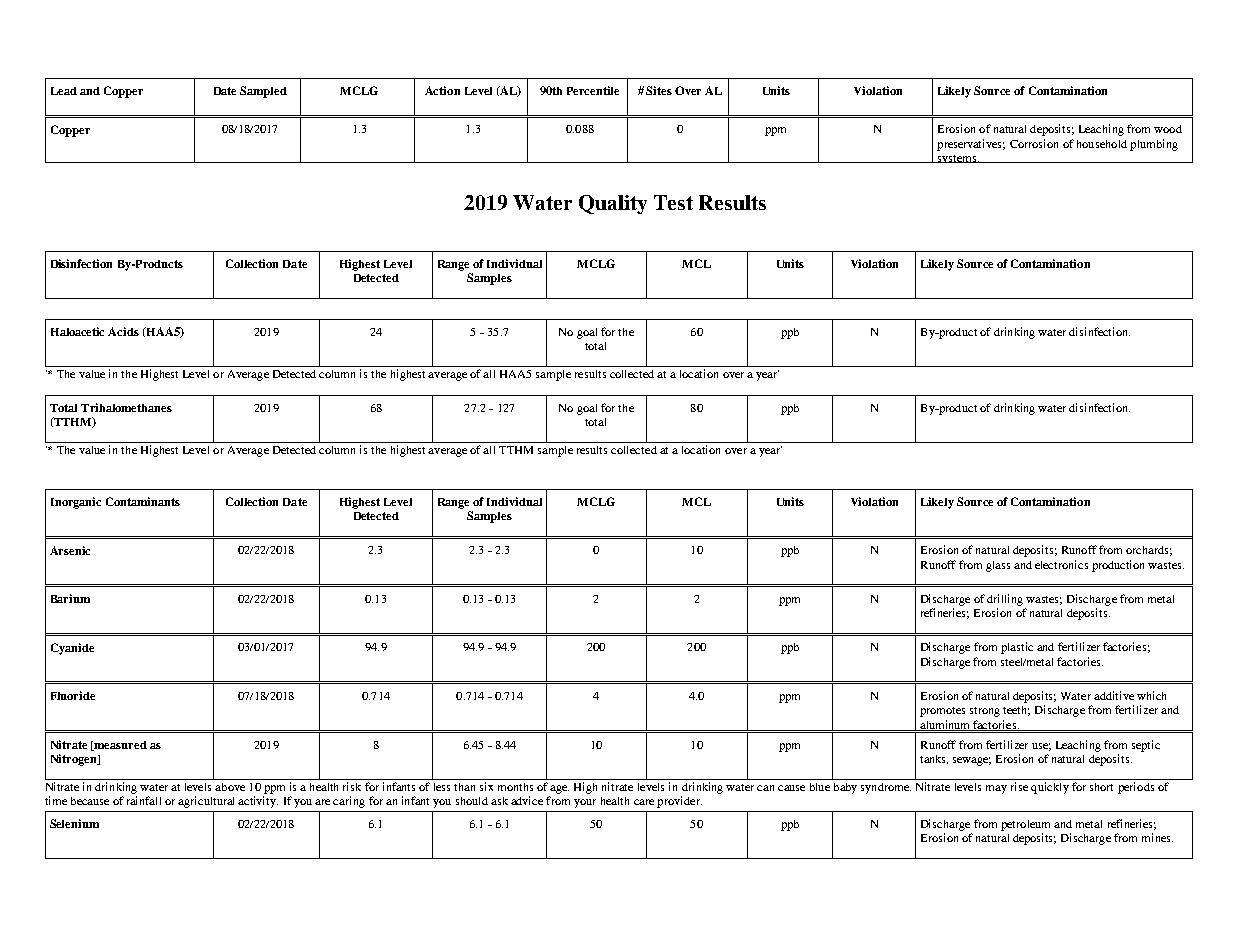 The height and width of the document is (952, 1233). I want to click on glass, so click(998, 566).
